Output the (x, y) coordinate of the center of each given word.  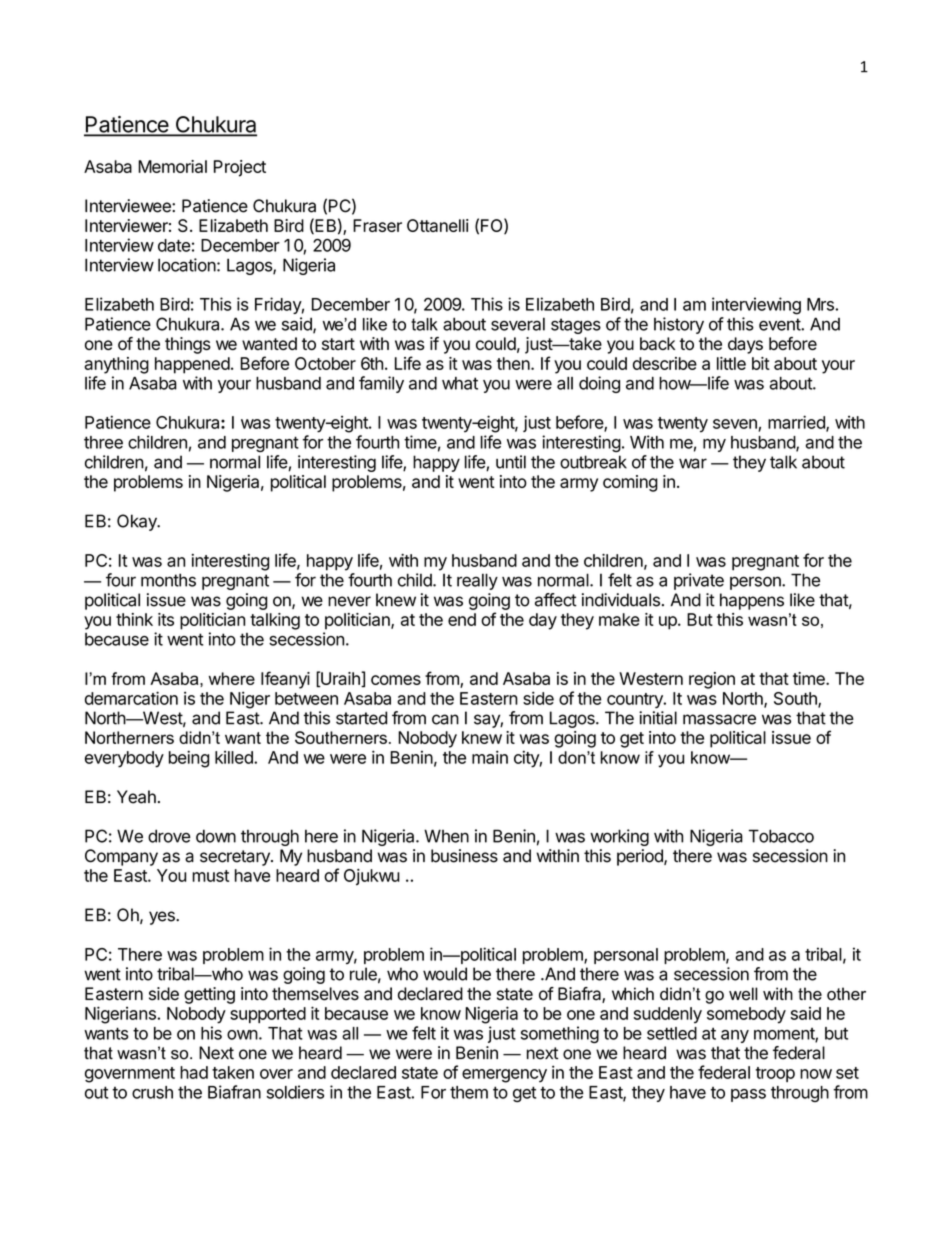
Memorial (172, 166)
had (194, 1072)
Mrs (821, 304)
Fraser (377, 225)
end (462, 619)
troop (775, 1074)
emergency (504, 1076)
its (166, 619)
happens (752, 601)
